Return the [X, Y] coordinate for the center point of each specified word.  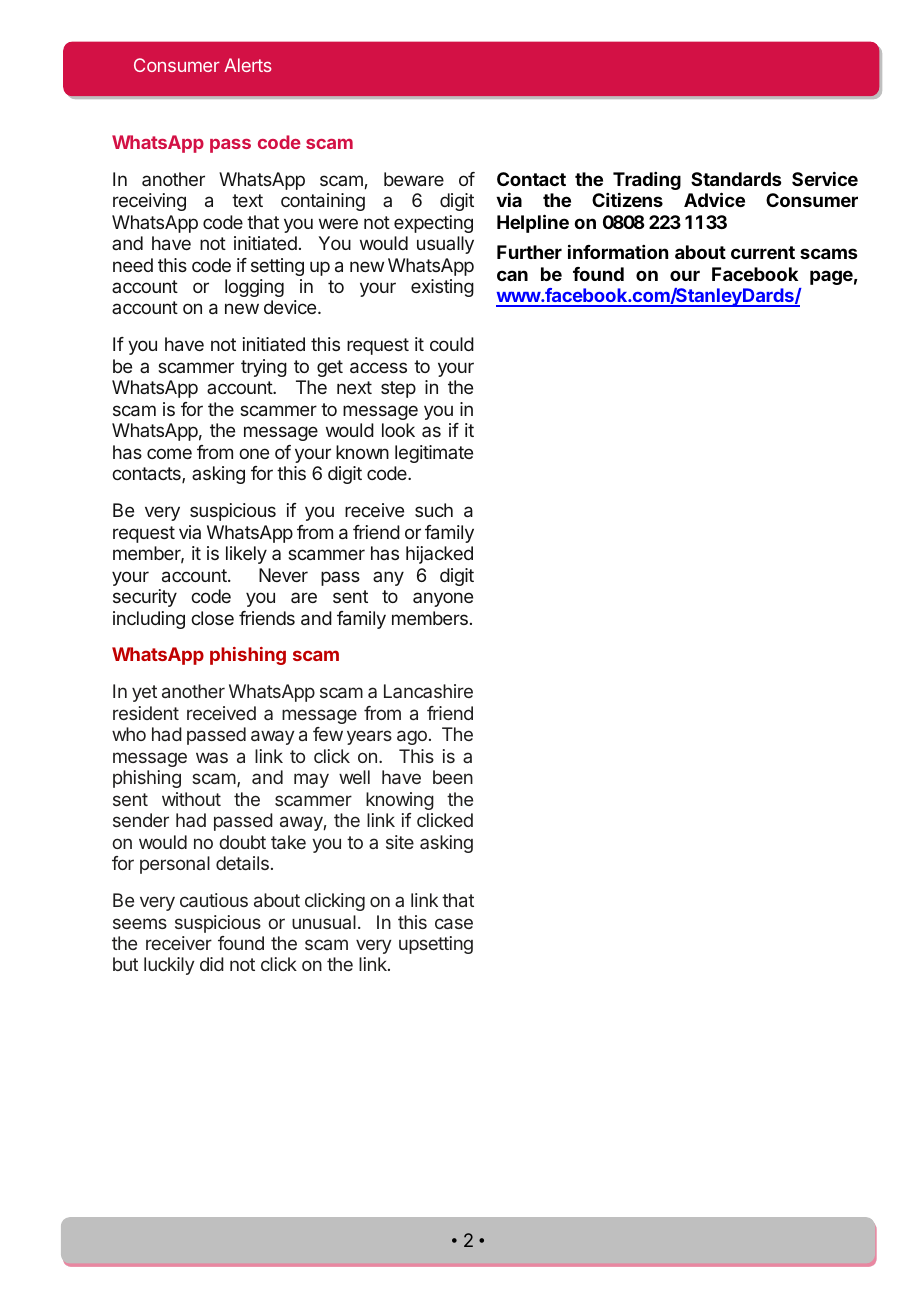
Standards [736, 179]
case [454, 923]
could [452, 344]
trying [264, 368]
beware [414, 179]
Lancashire [428, 691]
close [212, 618]
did [212, 964]
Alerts [247, 65]
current [763, 252]
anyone [443, 599]
